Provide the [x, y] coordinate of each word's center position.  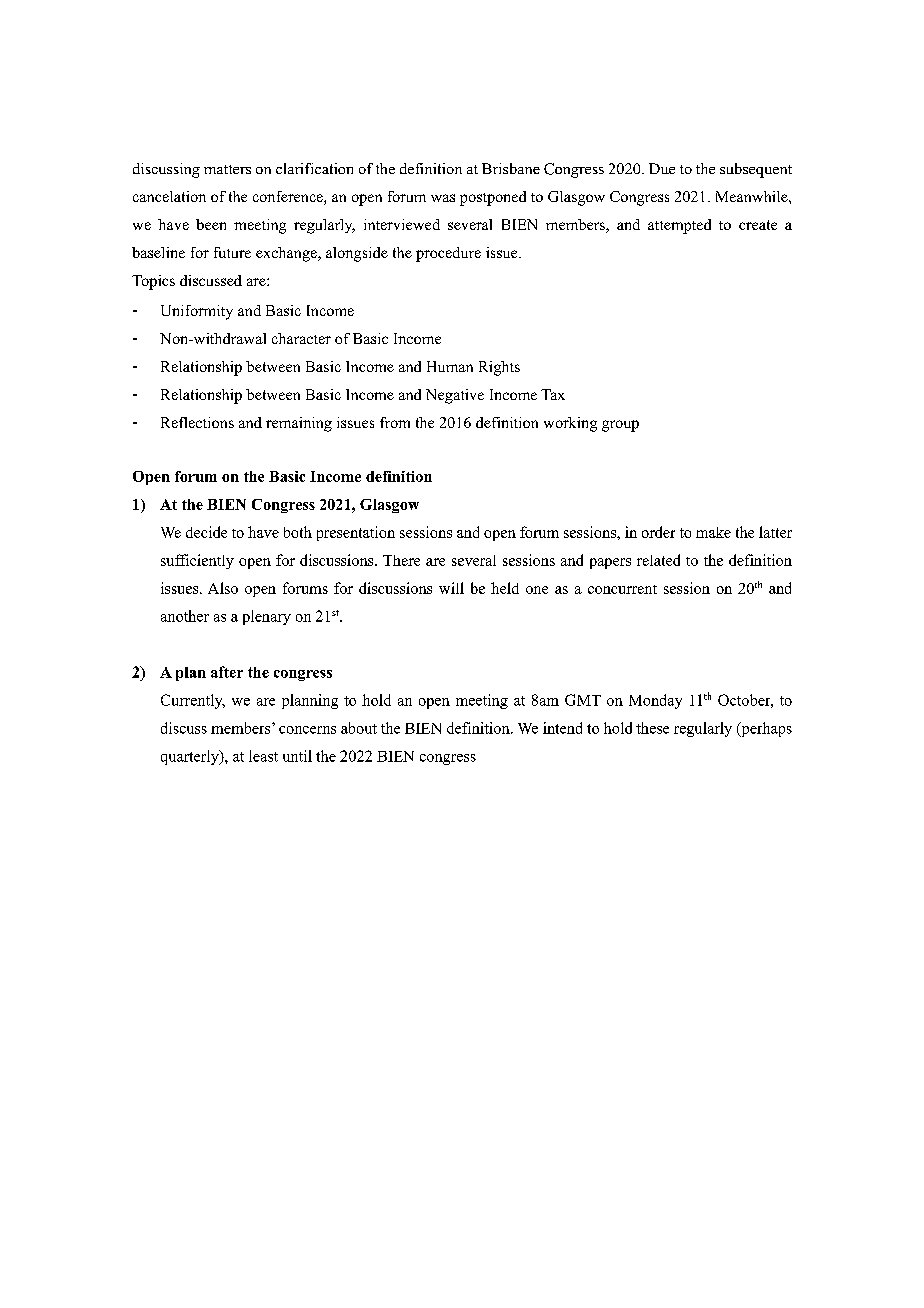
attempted [679, 226]
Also [223, 588]
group [620, 426]
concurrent [622, 589]
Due [662, 168]
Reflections [197, 422]
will [451, 588]
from [395, 422]
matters [227, 169]
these [652, 728]
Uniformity [197, 312]
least [263, 756]
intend [562, 728]
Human [450, 366]
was [443, 198]
